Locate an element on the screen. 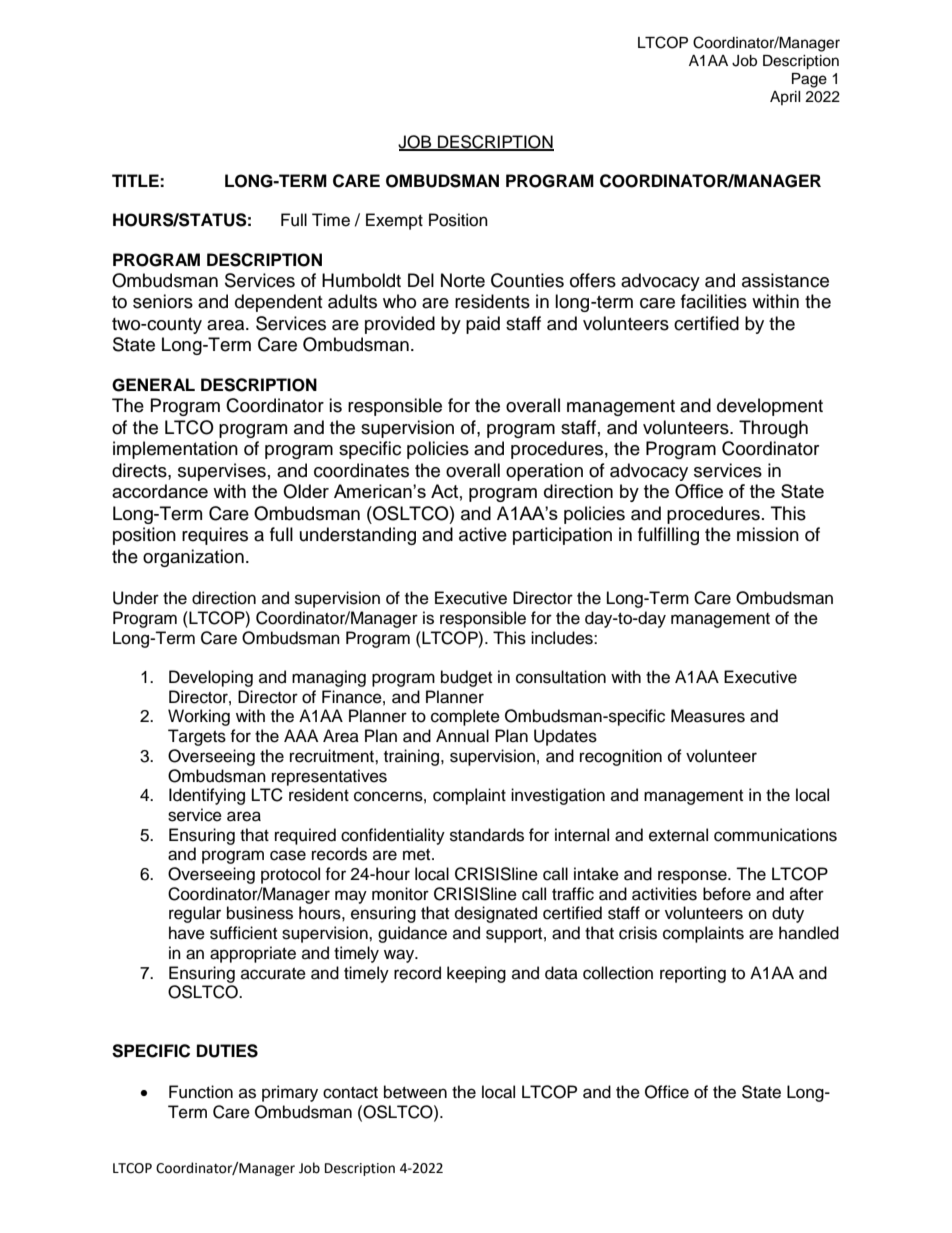 This screenshot has width=952, height=1233. reporting is located at coordinates (693, 974).
